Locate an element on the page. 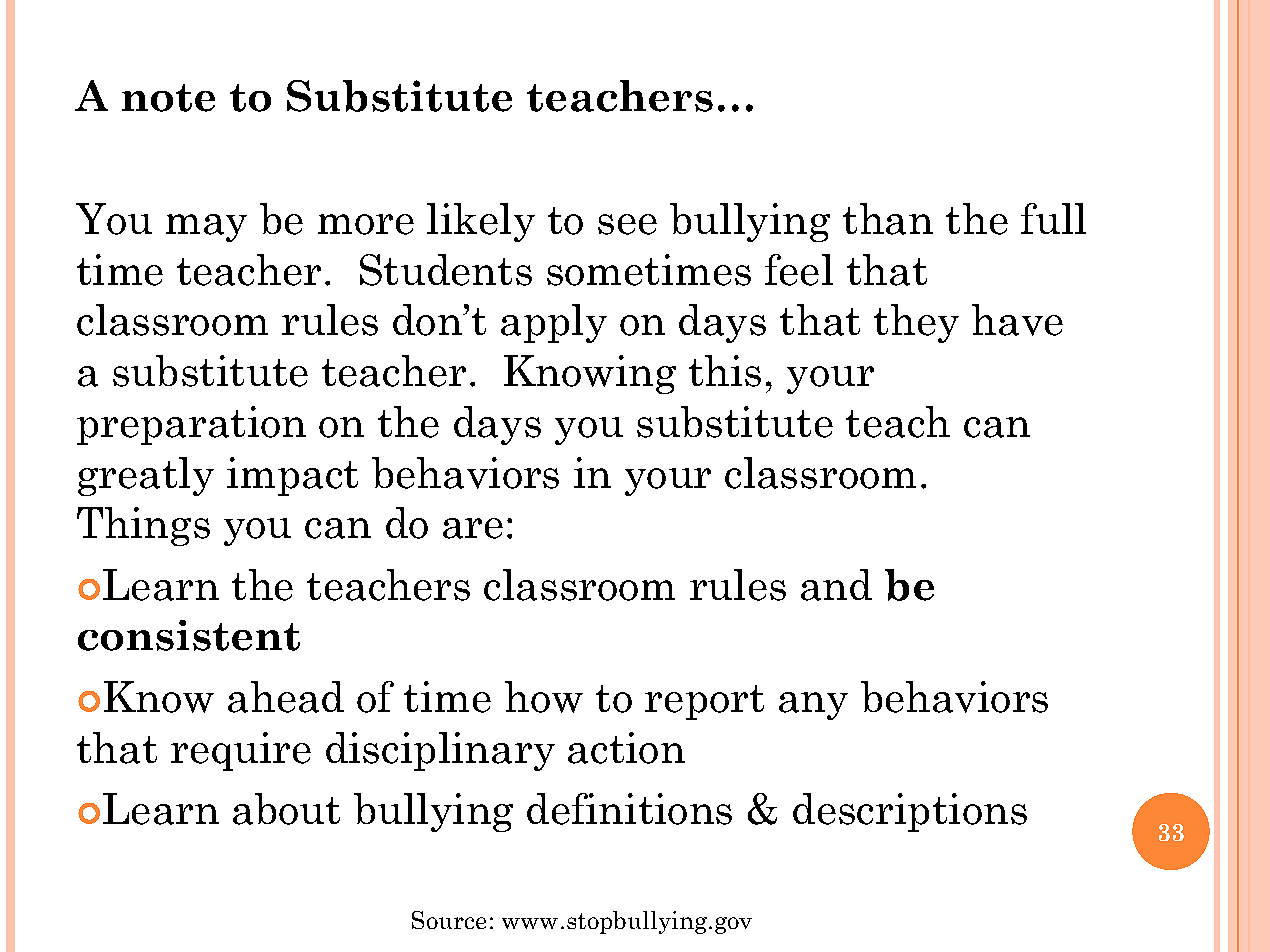 The image size is (1270, 952). and is located at coordinates (836, 585).
